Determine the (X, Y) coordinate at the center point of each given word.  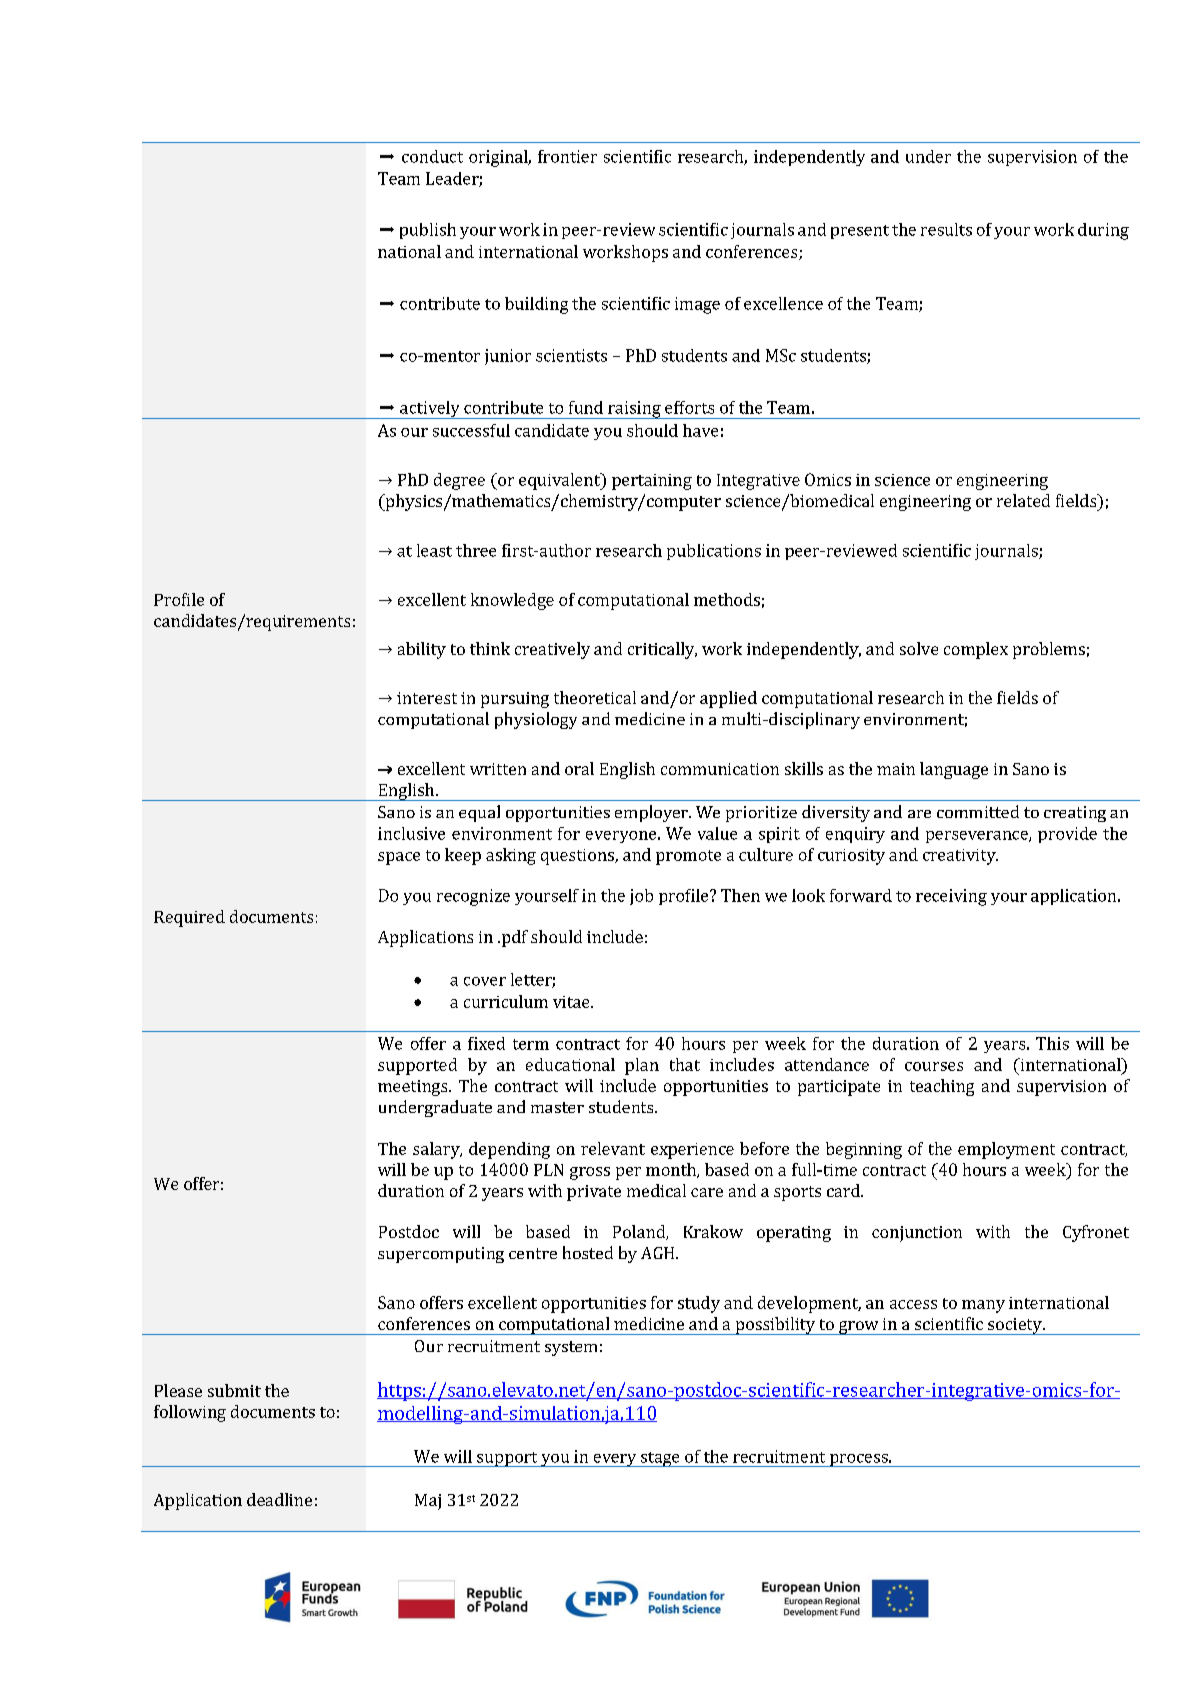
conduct (432, 156)
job (641, 897)
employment (1006, 1150)
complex (976, 650)
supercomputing (441, 1255)
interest (427, 698)
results (946, 229)
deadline (279, 1499)
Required (189, 918)
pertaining (652, 482)
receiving (951, 897)
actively (430, 410)
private (594, 1193)
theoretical (595, 697)
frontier (567, 156)
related (1023, 500)
